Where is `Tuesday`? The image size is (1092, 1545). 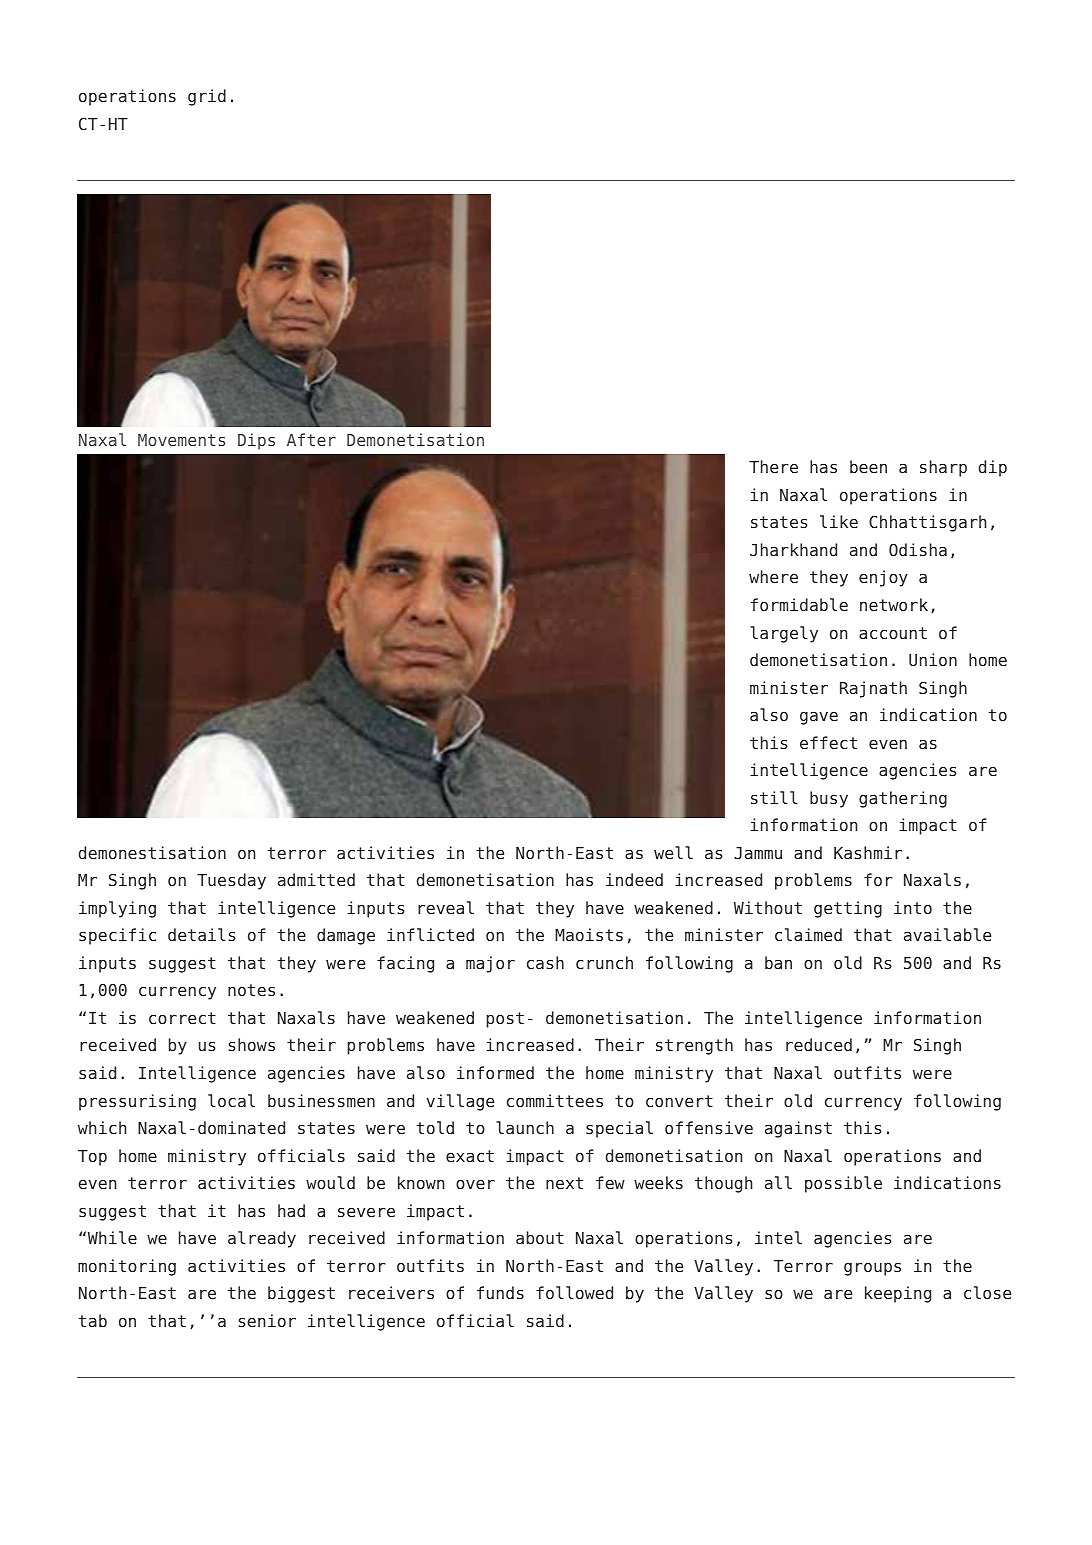
Tuesday is located at coordinates (231, 881).
